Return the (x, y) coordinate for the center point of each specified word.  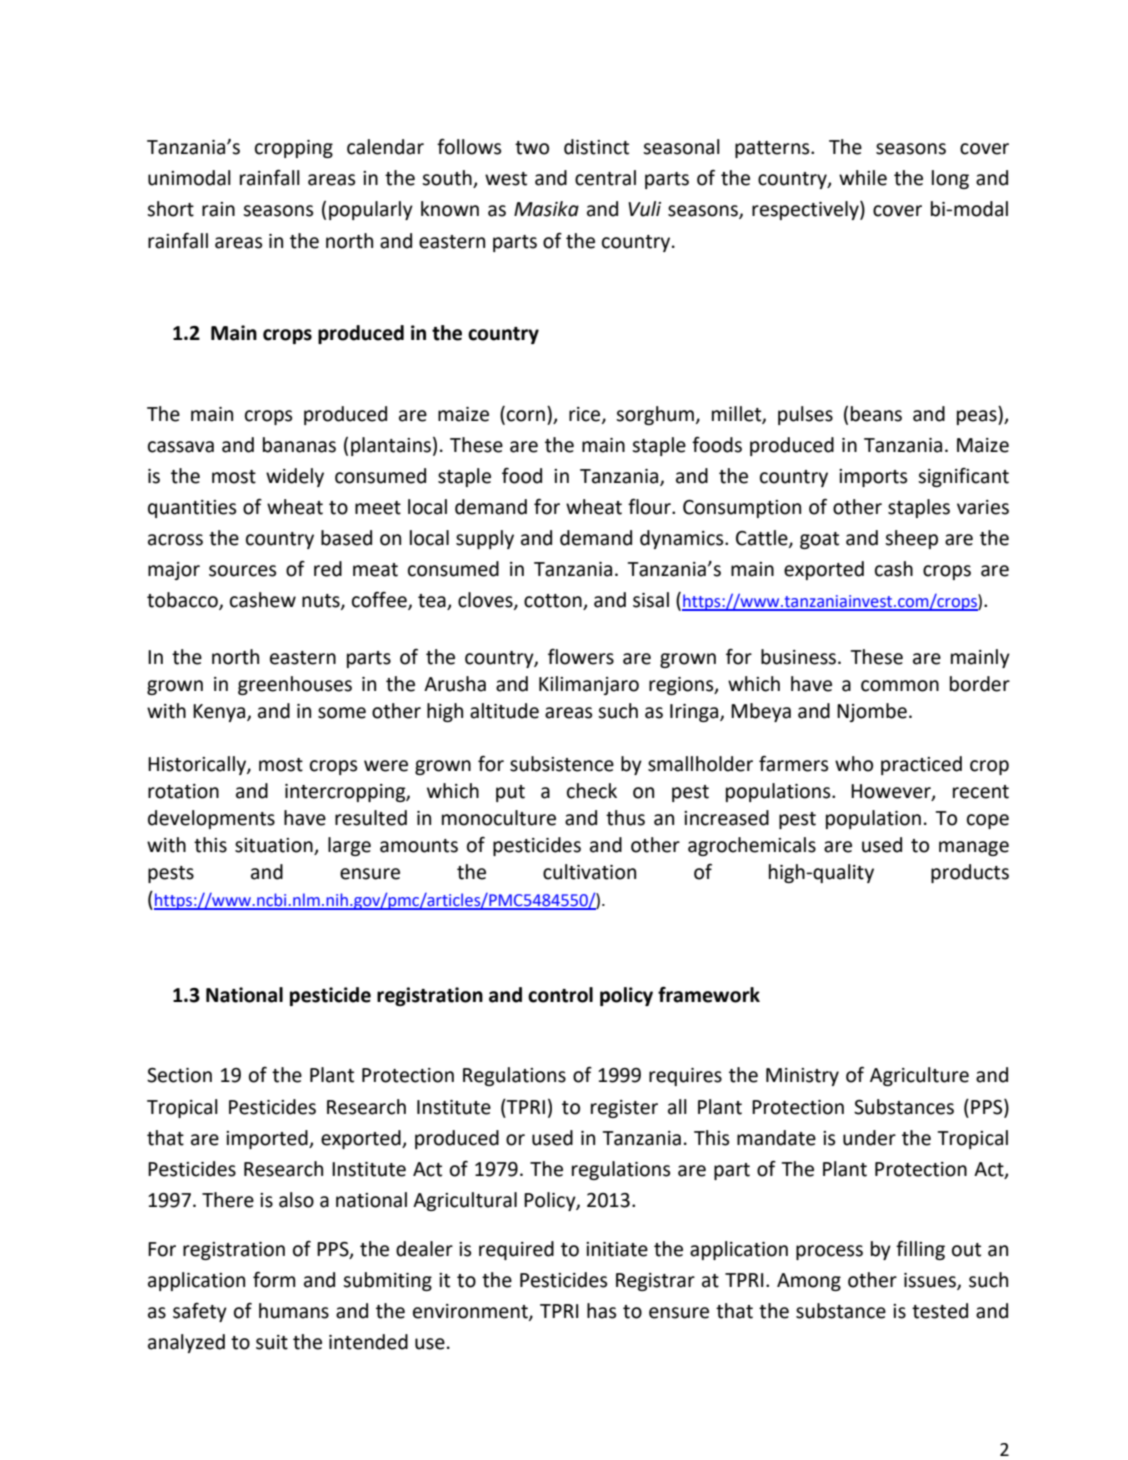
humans (294, 1311)
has (601, 1311)
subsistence (562, 764)
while (863, 178)
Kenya (220, 713)
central (605, 178)
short (170, 209)
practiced (921, 765)
